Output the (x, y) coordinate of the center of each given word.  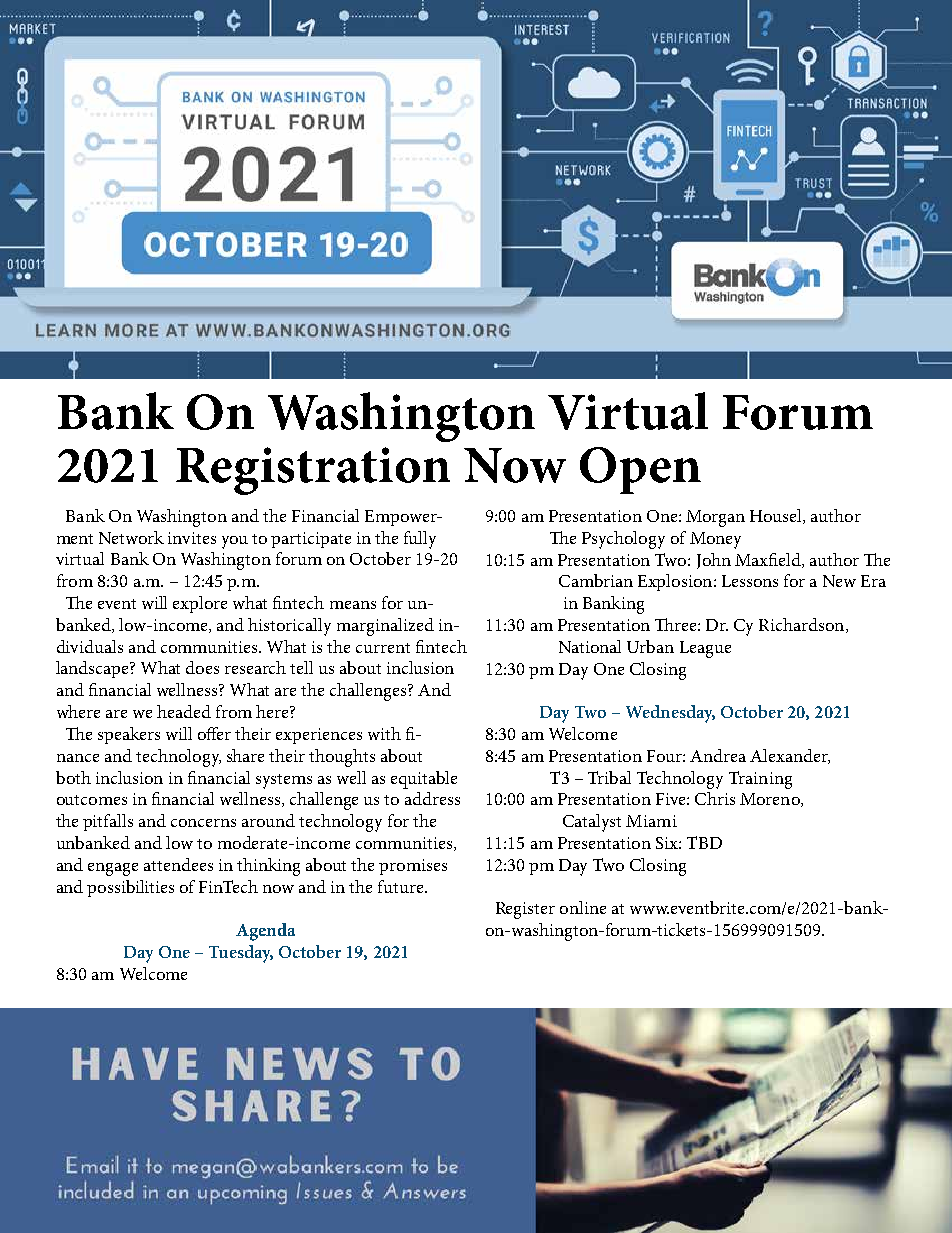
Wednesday (670, 714)
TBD (704, 842)
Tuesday (241, 954)
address (432, 798)
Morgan (715, 518)
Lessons (750, 581)
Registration (313, 471)
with (384, 733)
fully (420, 540)
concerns (203, 823)
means (353, 605)
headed (184, 711)
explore (200, 604)
